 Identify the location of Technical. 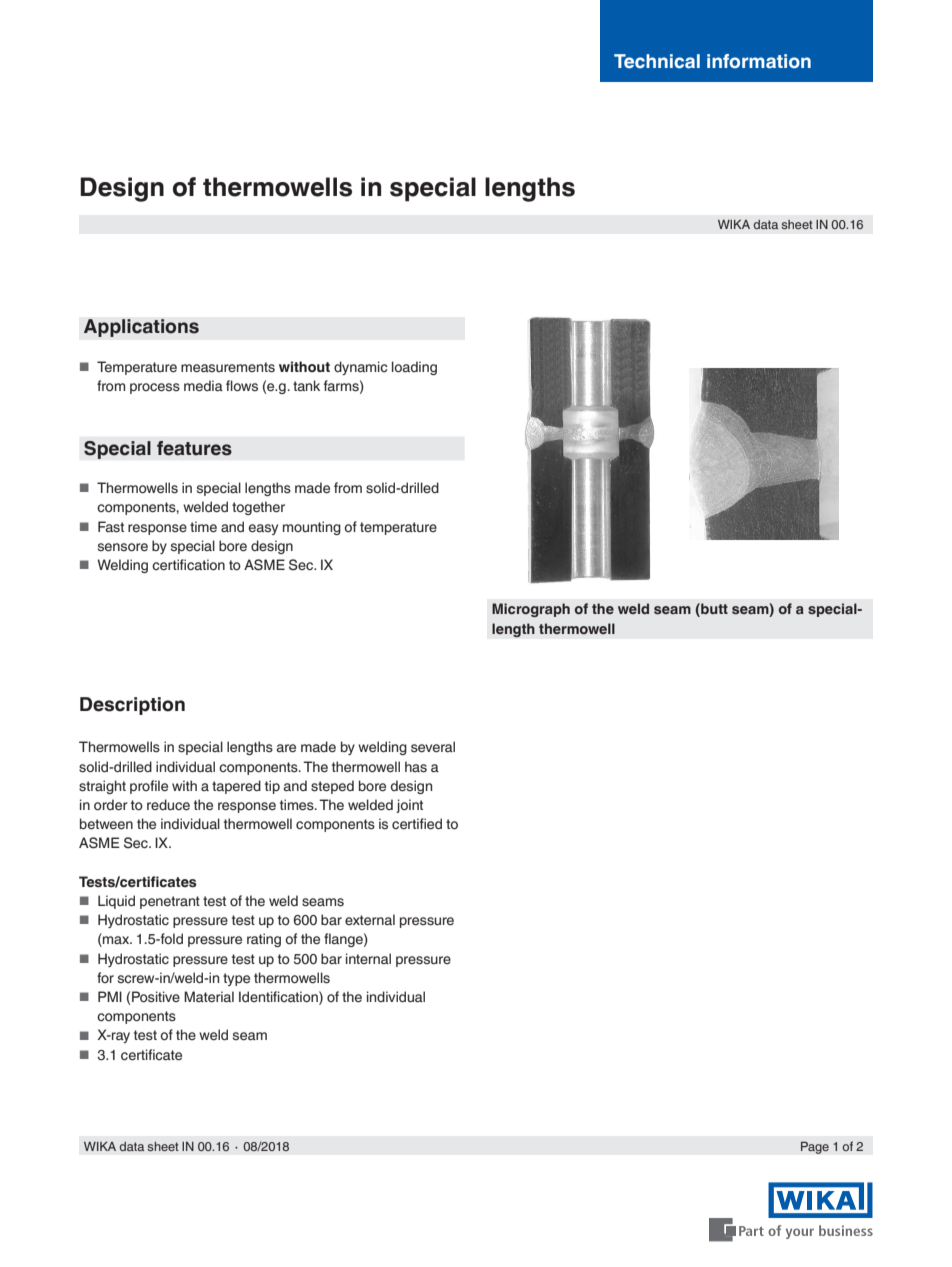
(657, 61).
